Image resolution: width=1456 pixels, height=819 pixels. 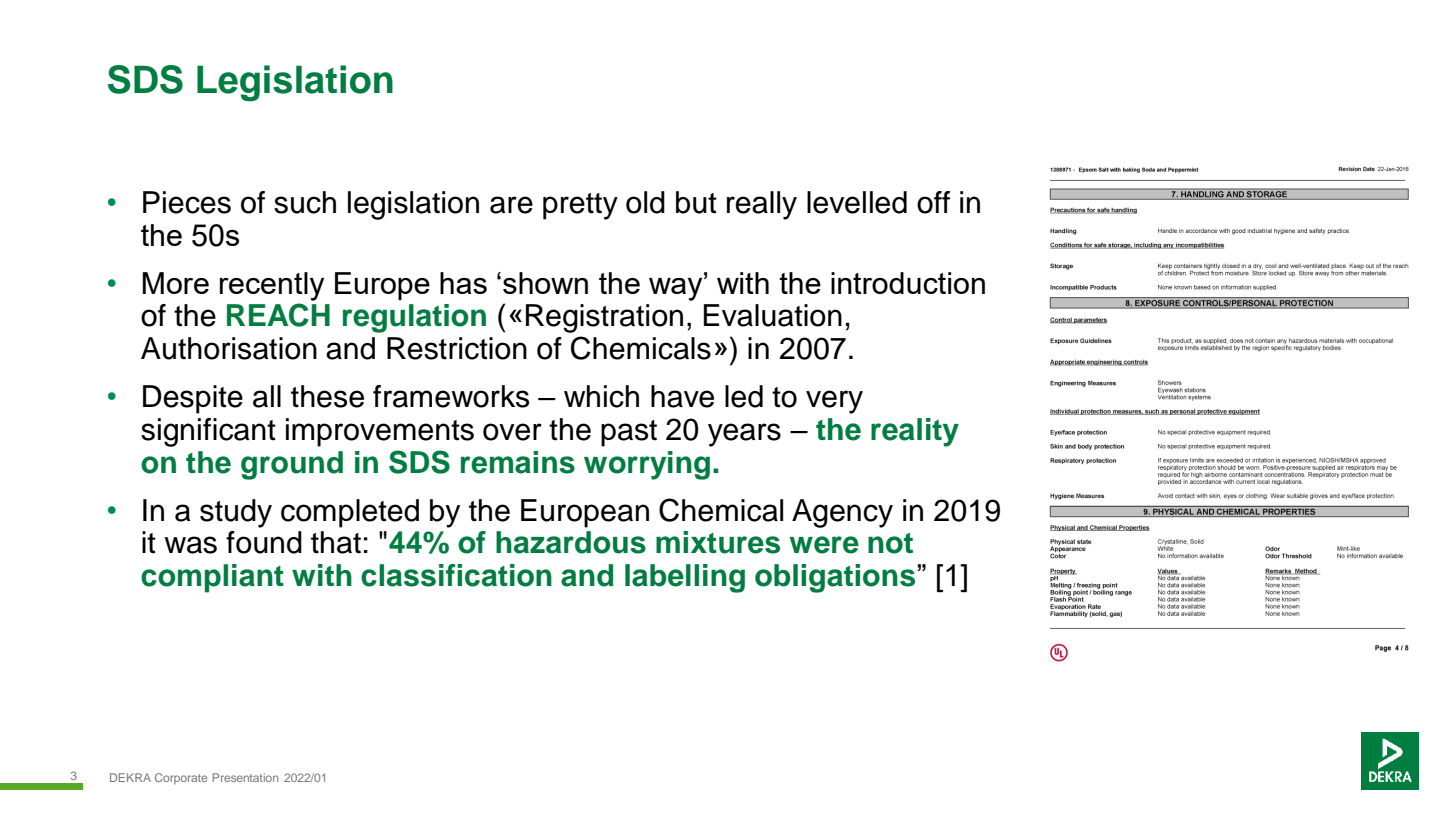 I want to click on Corporate, so click(x=181, y=778).
